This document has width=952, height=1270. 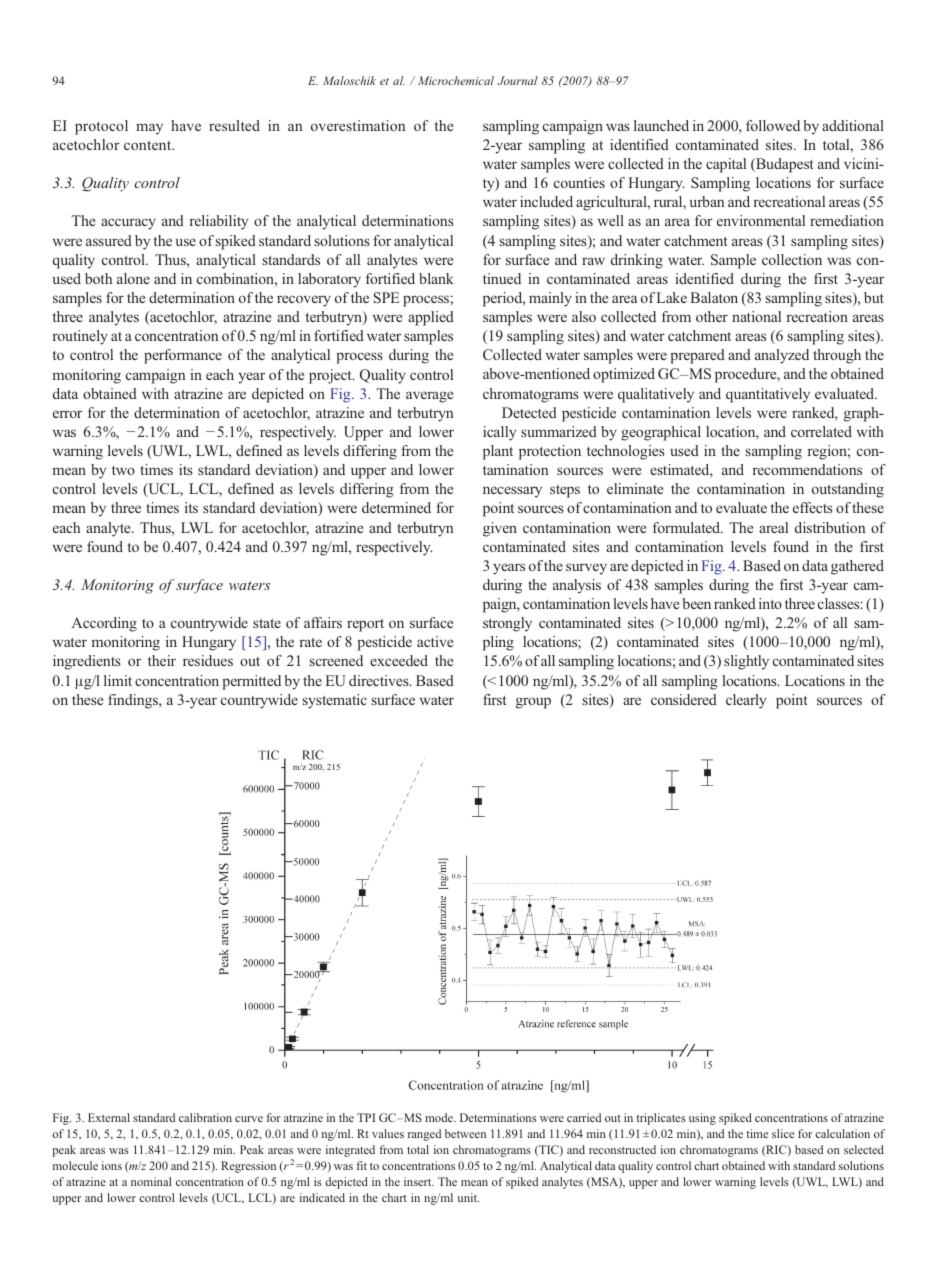 I want to click on followed, so click(x=773, y=125).
